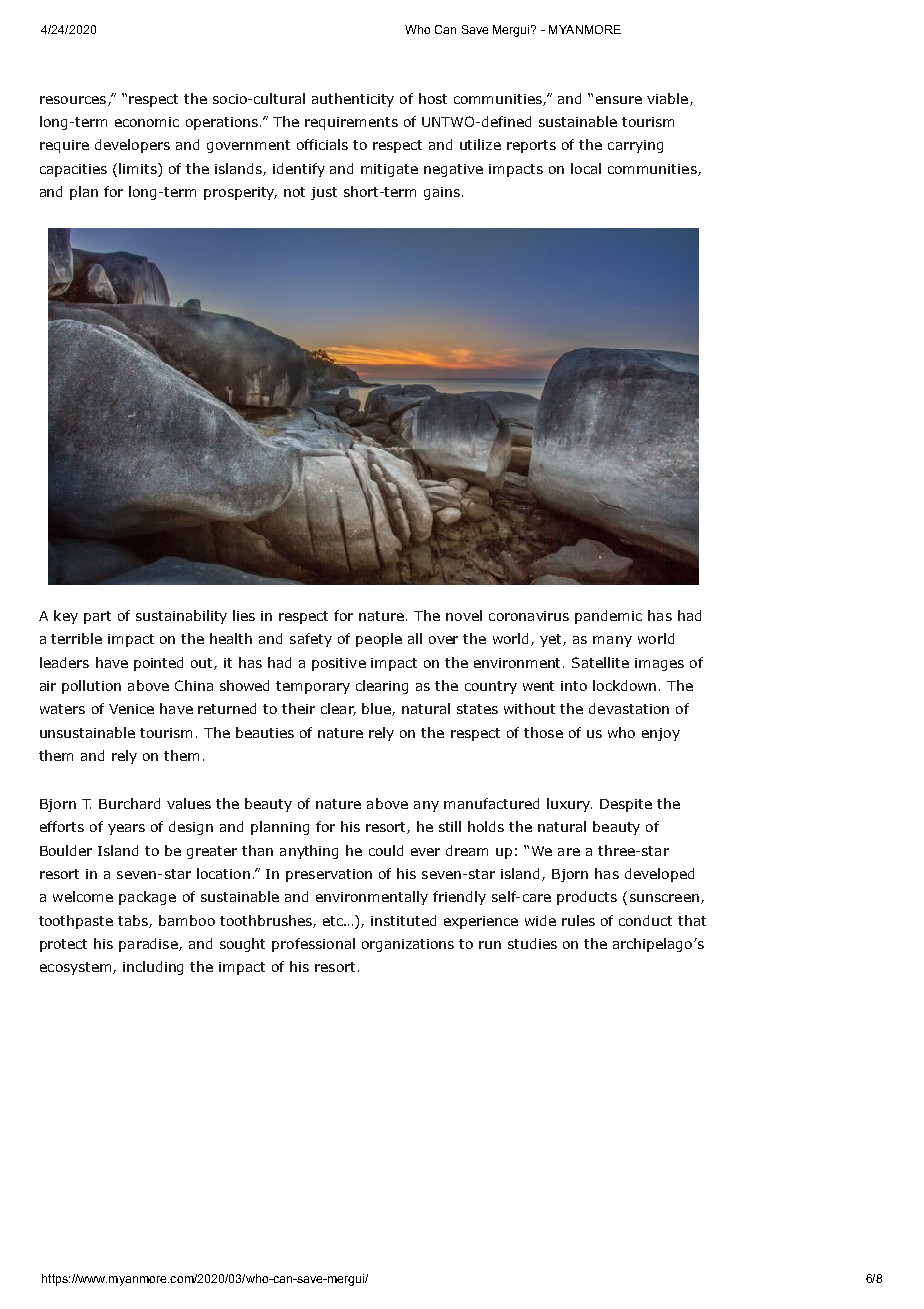  What do you see at coordinates (645, 920) in the document?
I see `conduct` at bounding box center [645, 920].
